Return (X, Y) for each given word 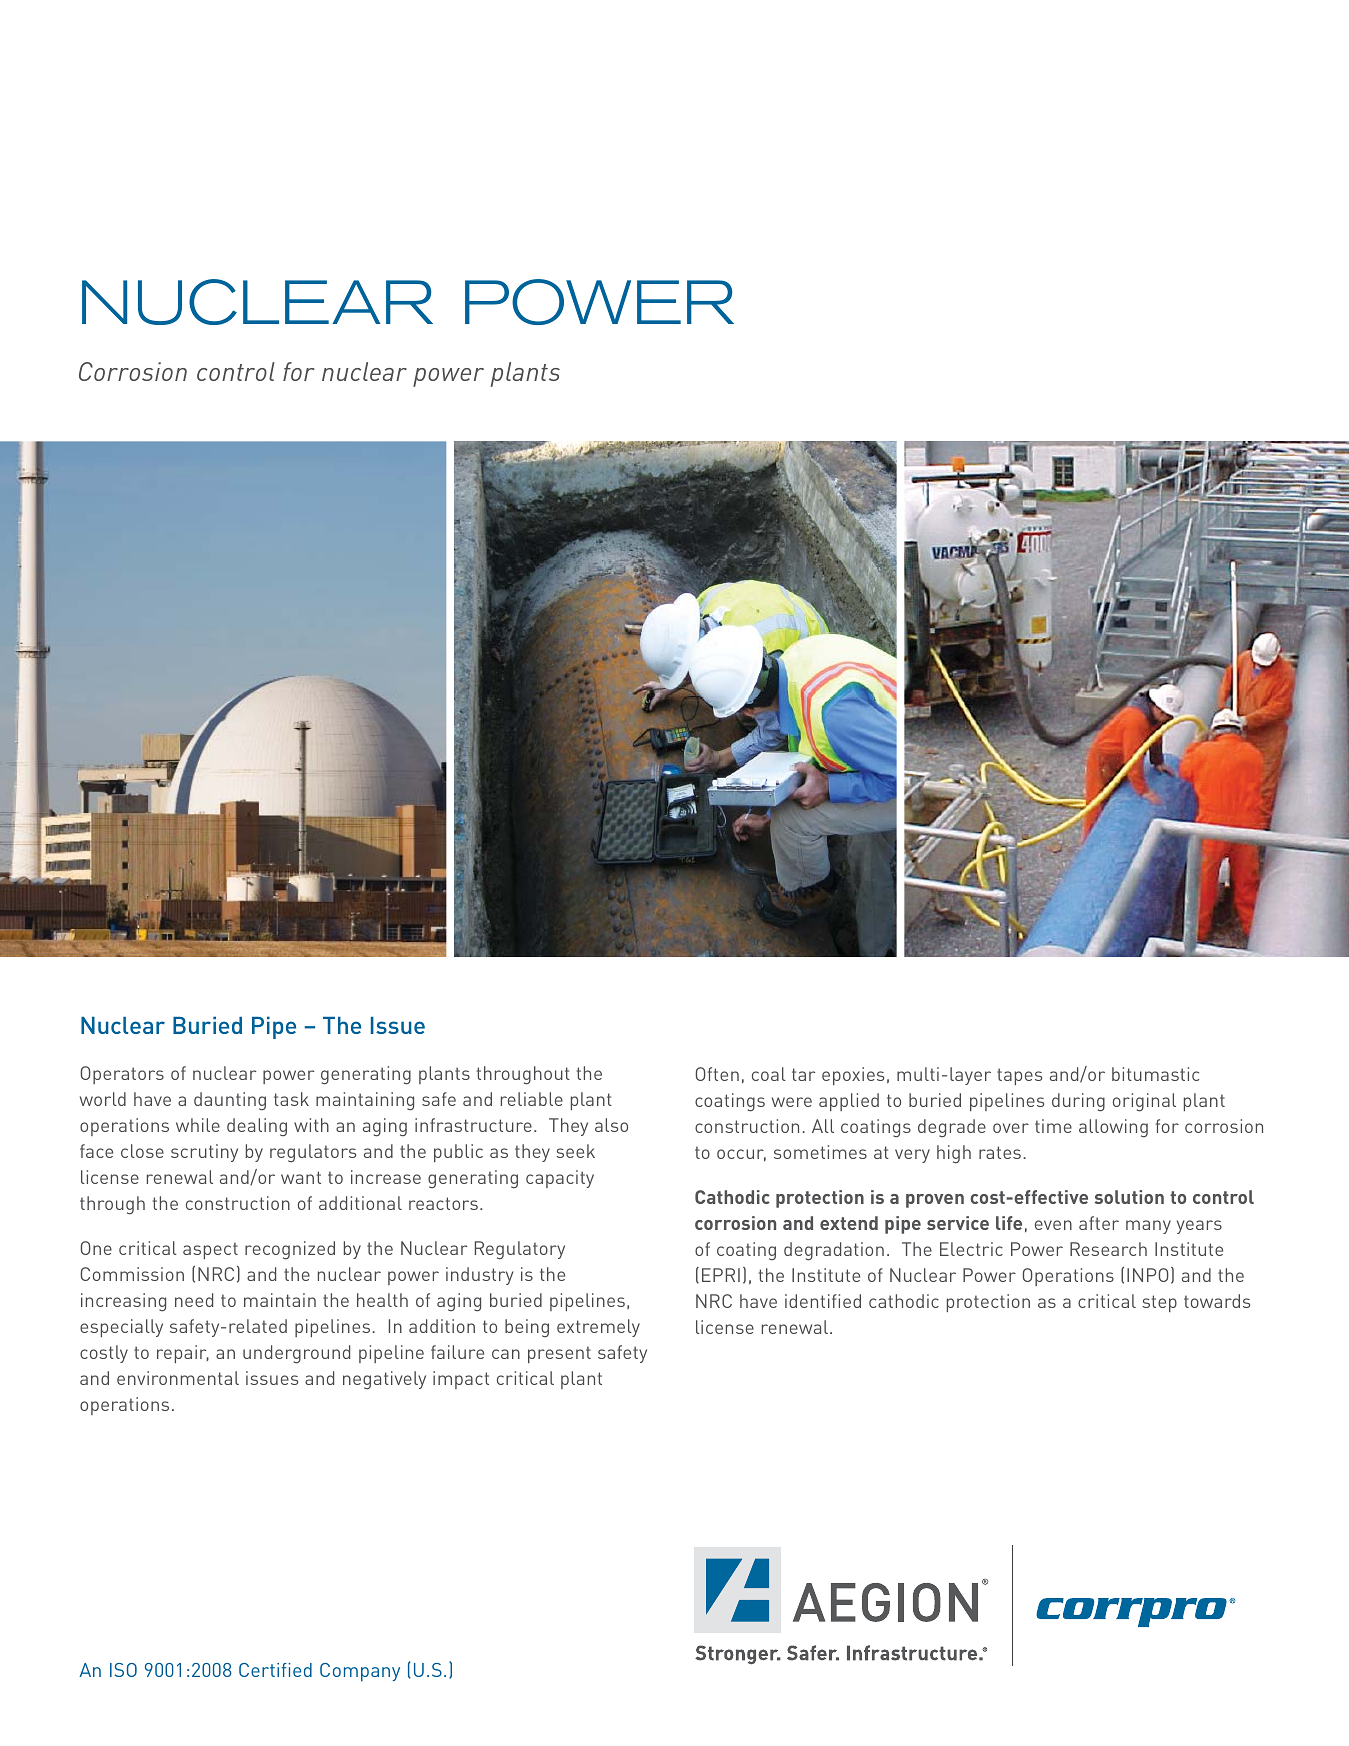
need (194, 1300)
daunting (230, 1101)
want (301, 1177)
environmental (178, 1378)
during (1078, 1102)
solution (1129, 1197)
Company (360, 1672)
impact (461, 1380)
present (559, 1354)
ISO (123, 1670)
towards (1217, 1301)
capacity (560, 1179)
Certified (275, 1670)
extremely (598, 1328)
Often (717, 1074)
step (1159, 1303)
